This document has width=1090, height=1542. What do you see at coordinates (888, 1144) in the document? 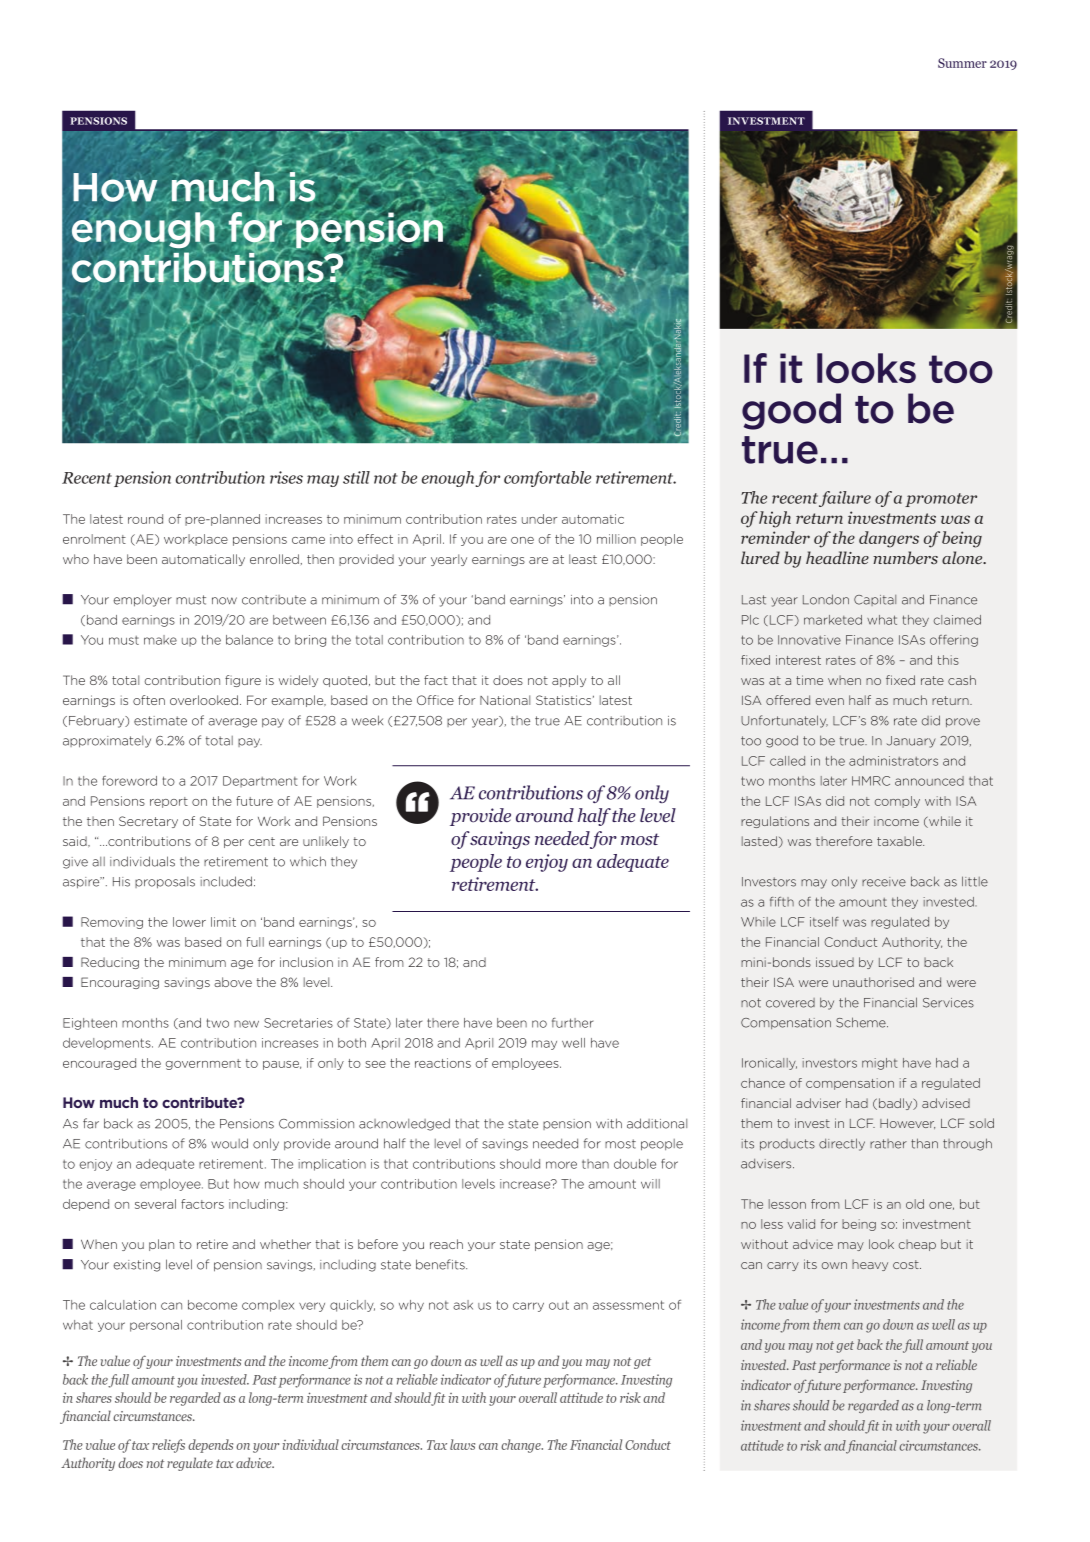
I see `rather` at bounding box center [888, 1144].
